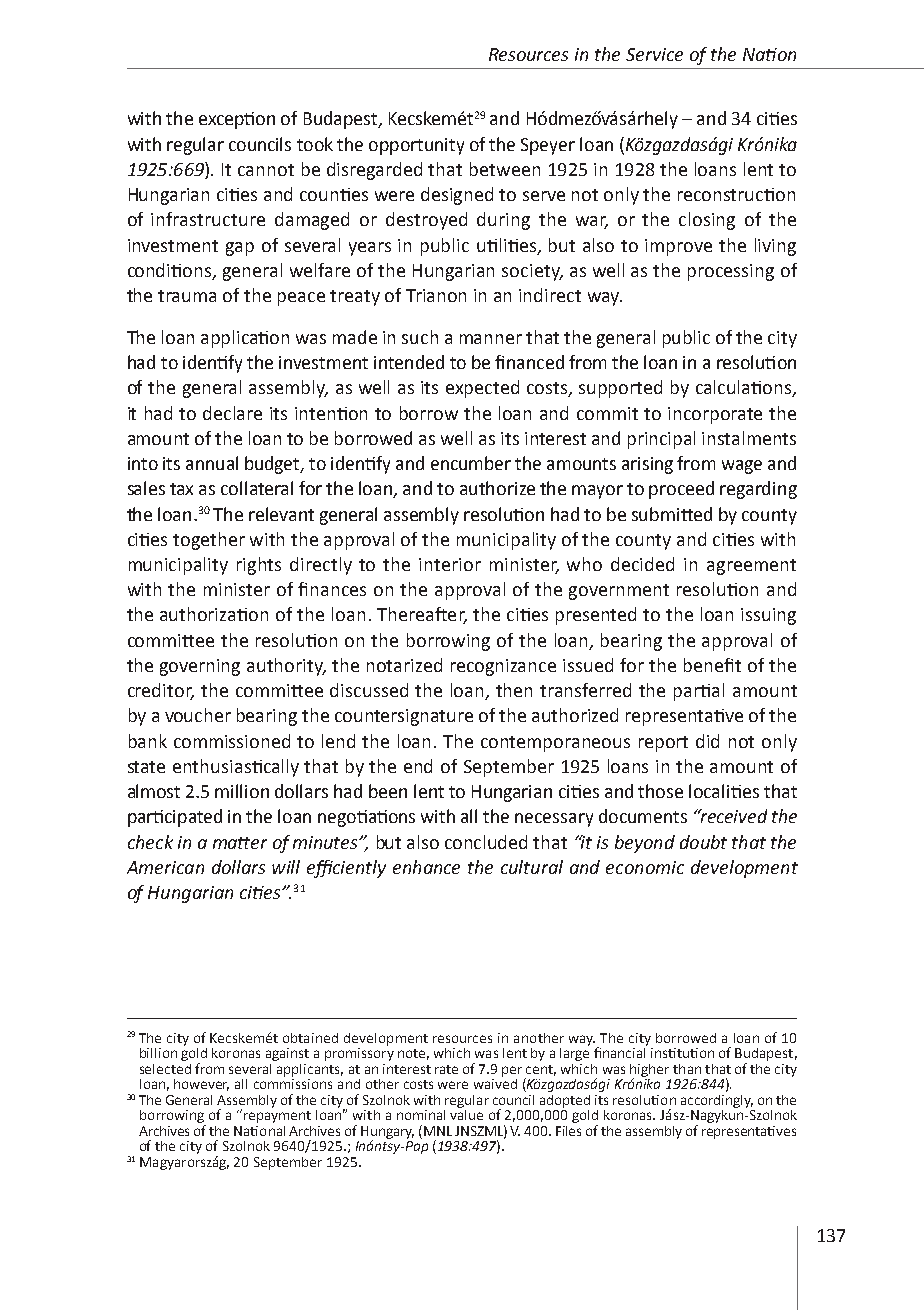 The image size is (924, 1310). Describe the element at coordinates (751, 567) in the screenshot. I see `agreement` at that location.
